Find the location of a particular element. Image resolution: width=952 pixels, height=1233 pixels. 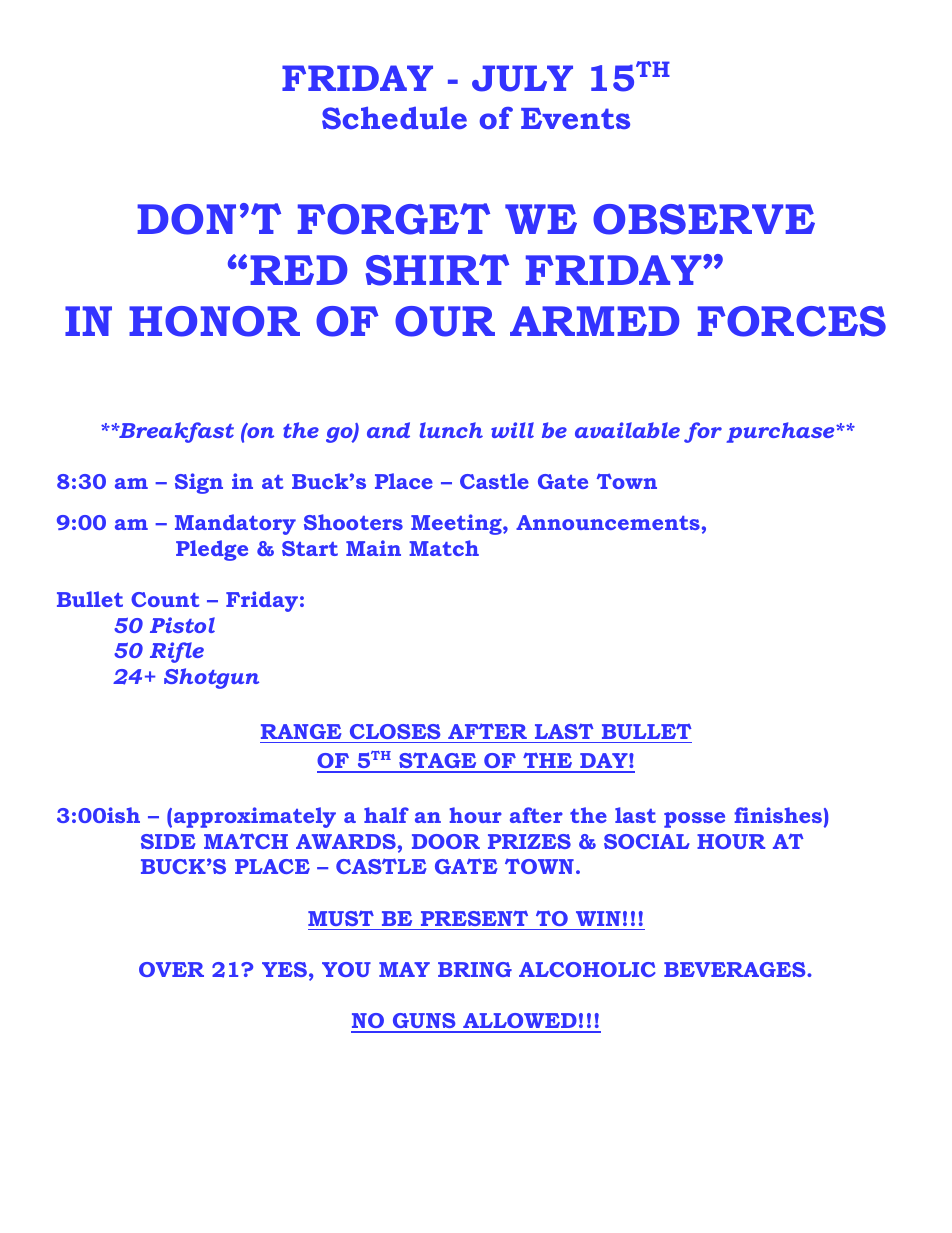

JULY is located at coordinates (522, 78).
